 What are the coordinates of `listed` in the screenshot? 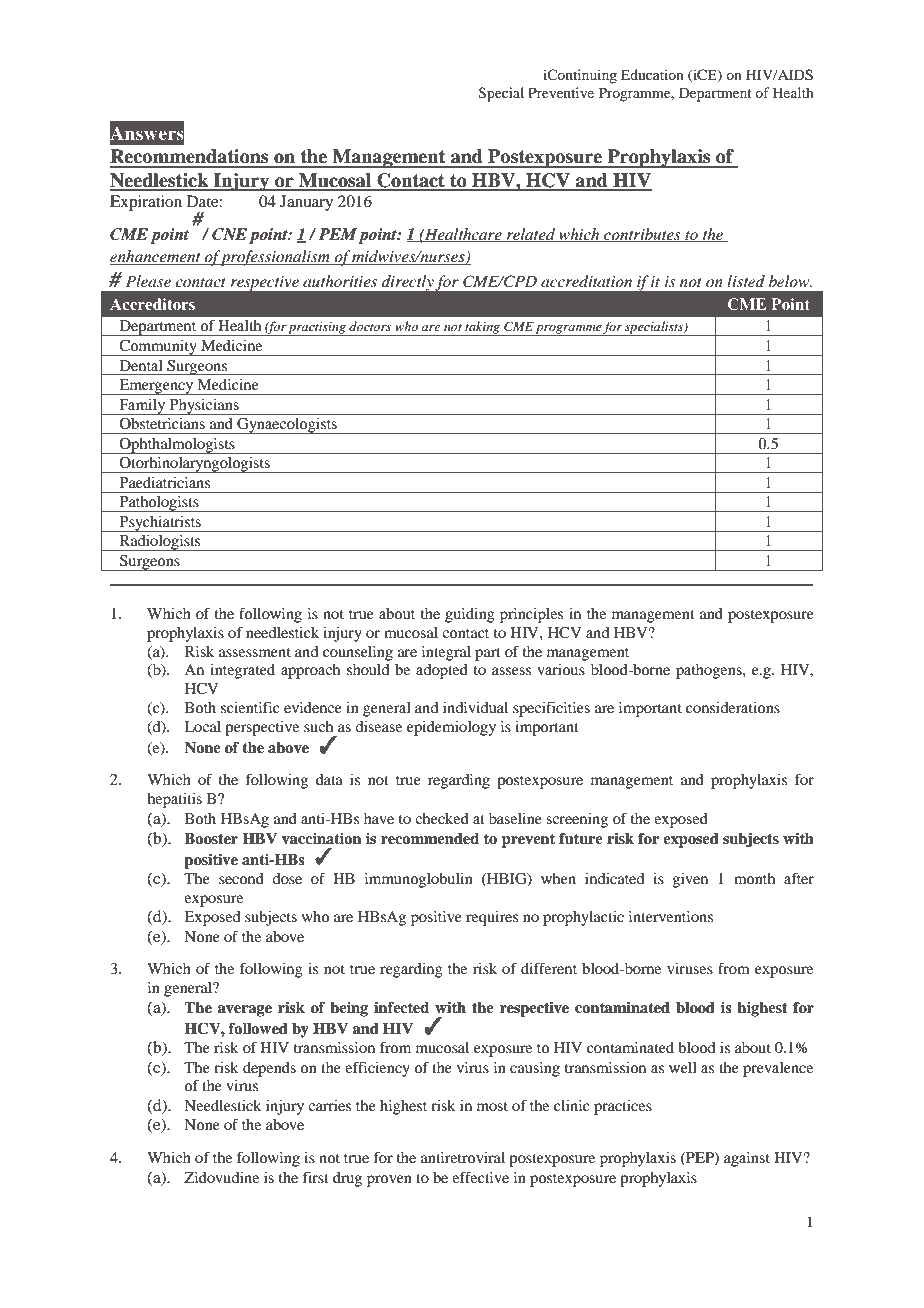 It's located at (746, 281).
